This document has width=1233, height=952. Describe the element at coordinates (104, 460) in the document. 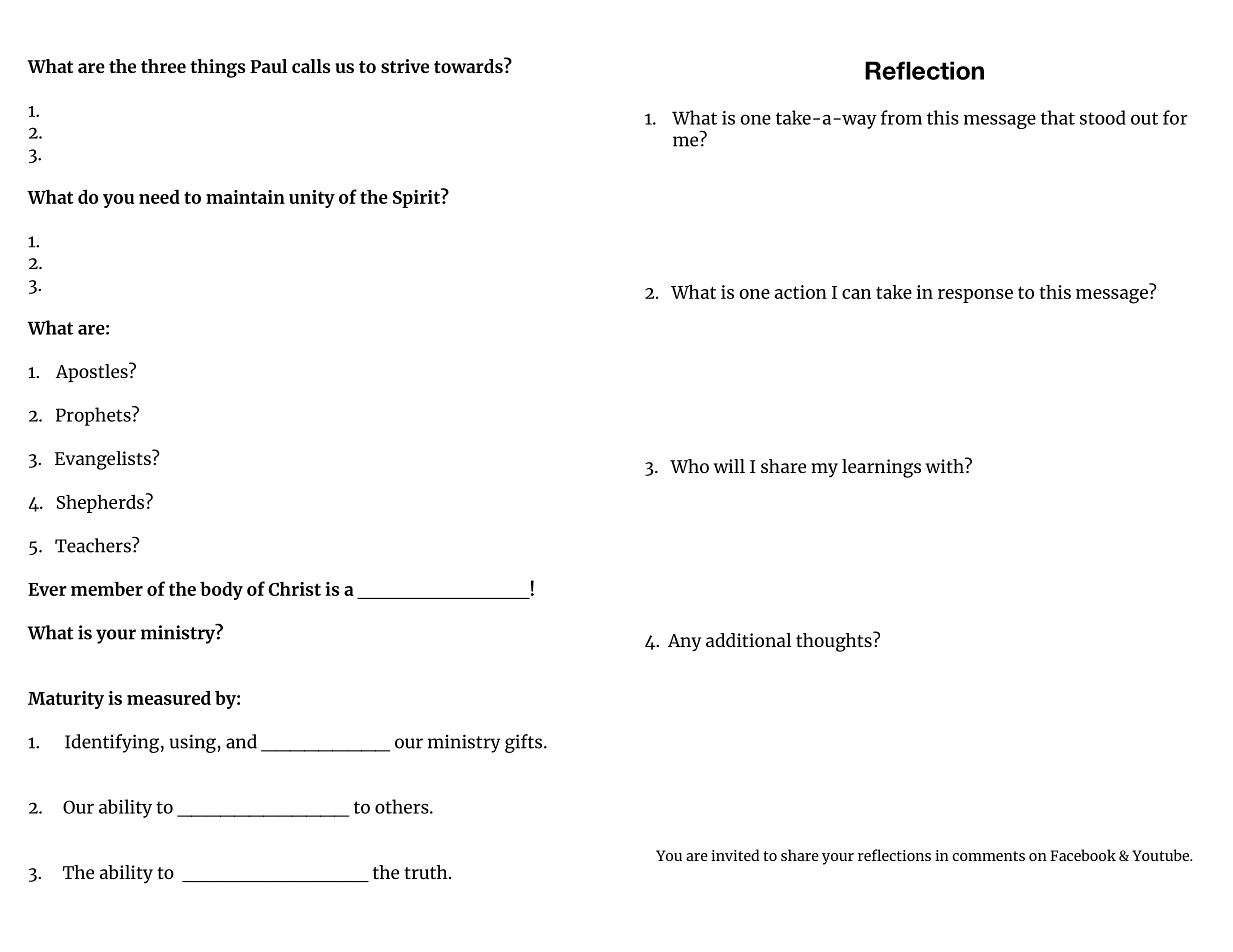

I see `Evangelists` at that location.
